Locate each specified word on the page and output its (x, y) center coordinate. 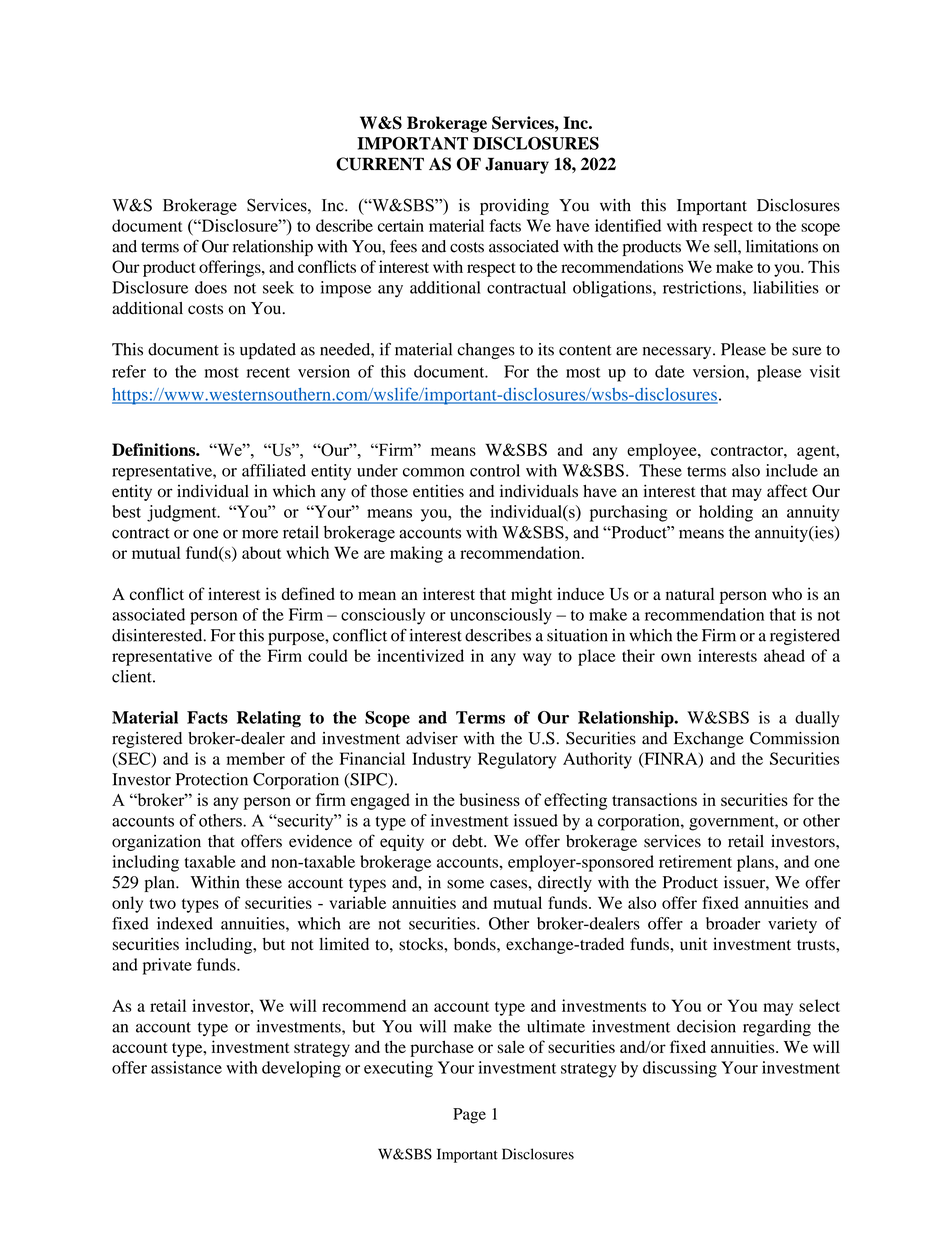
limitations (782, 246)
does (211, 287)
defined (308, 593)
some (465, 884)
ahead (784, 655)
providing (514, 207)
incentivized (420, 655)
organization (156, 843)
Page (469, 1116)
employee (663, 451)
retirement (695, 861)
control (495, 470)
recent (268, 372)
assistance (186, 1067)
